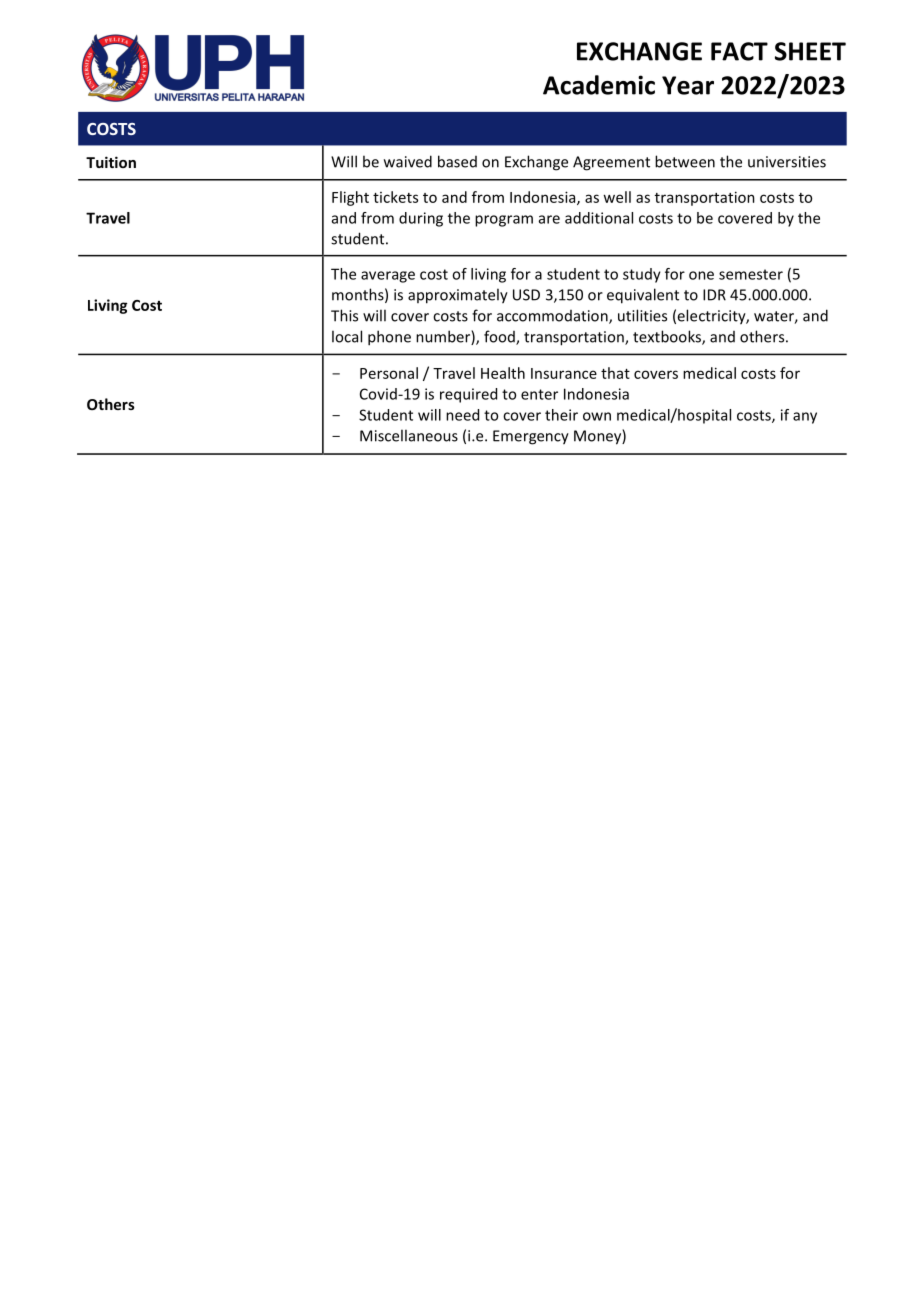 This screenshot has height=1308, width=924. What do you see at coordinates (111, 162) in the screenshot?
I see `Tuition` at bounding box center [111, 162].
